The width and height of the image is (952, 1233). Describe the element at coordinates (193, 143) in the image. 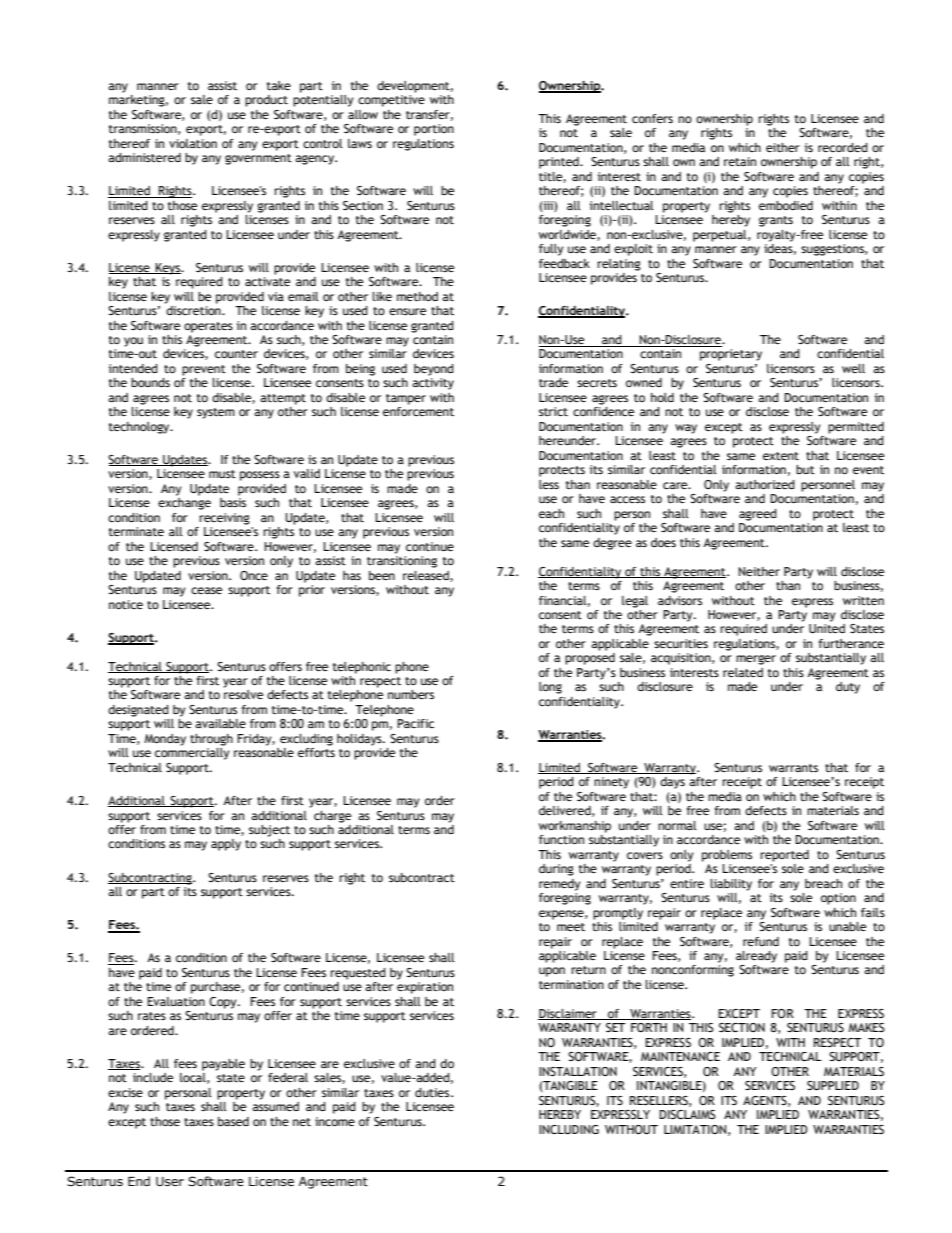

I see `violation` at that location.
